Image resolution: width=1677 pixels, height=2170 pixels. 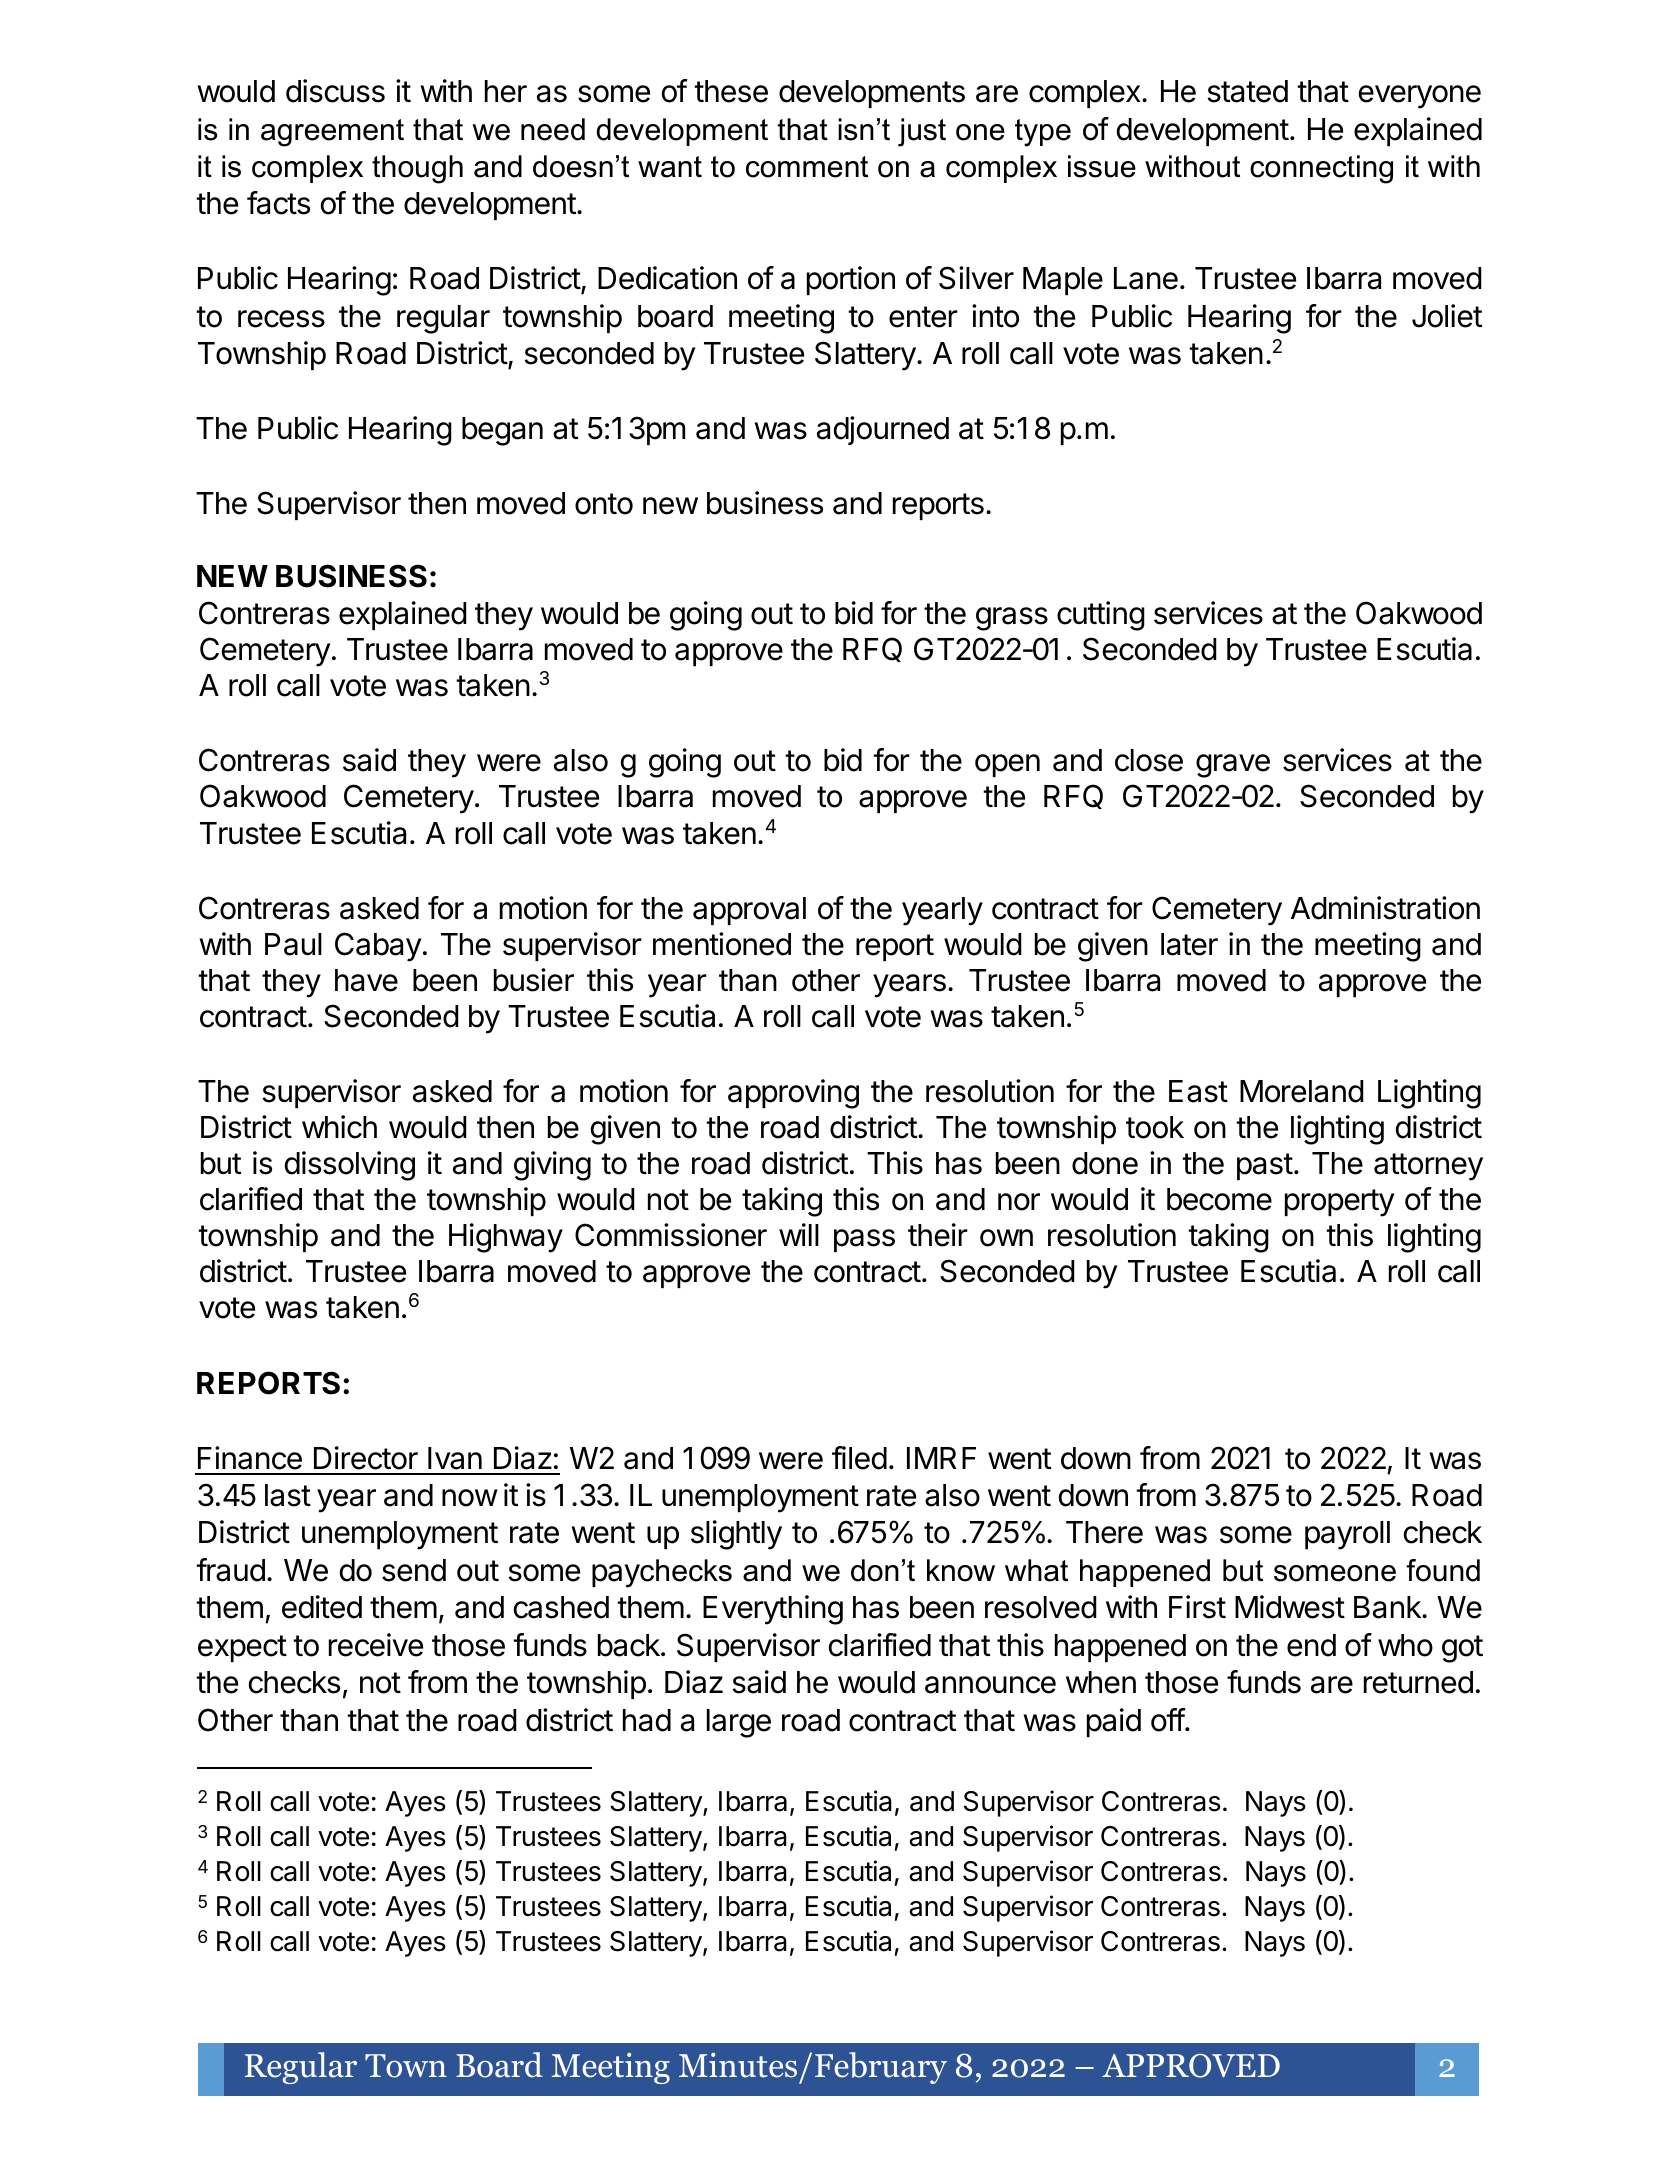 I want to click on connecting, so click(x=1321, y=169).
